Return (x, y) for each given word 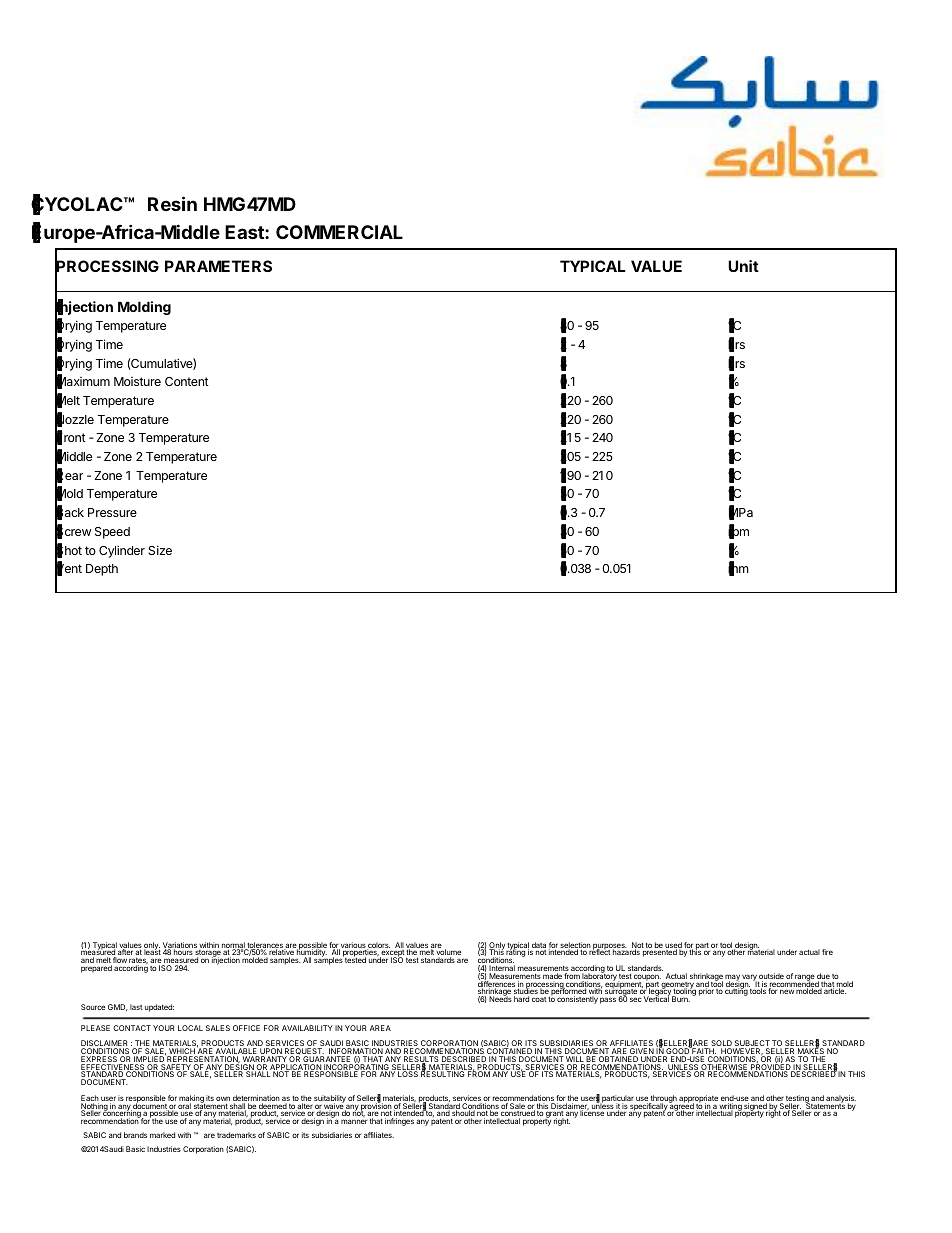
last (136, 1007)
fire (827, 952)
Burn (681, 999)
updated (159, 1008)
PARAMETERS (218, 266)
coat (539, 999)
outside (771, 977)
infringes (399, 1122)
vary (749, 978)
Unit (743, 266)
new (787, 991)
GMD (118, 1008)
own (223, 1098)
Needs (500, 998)
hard (521, 999)
